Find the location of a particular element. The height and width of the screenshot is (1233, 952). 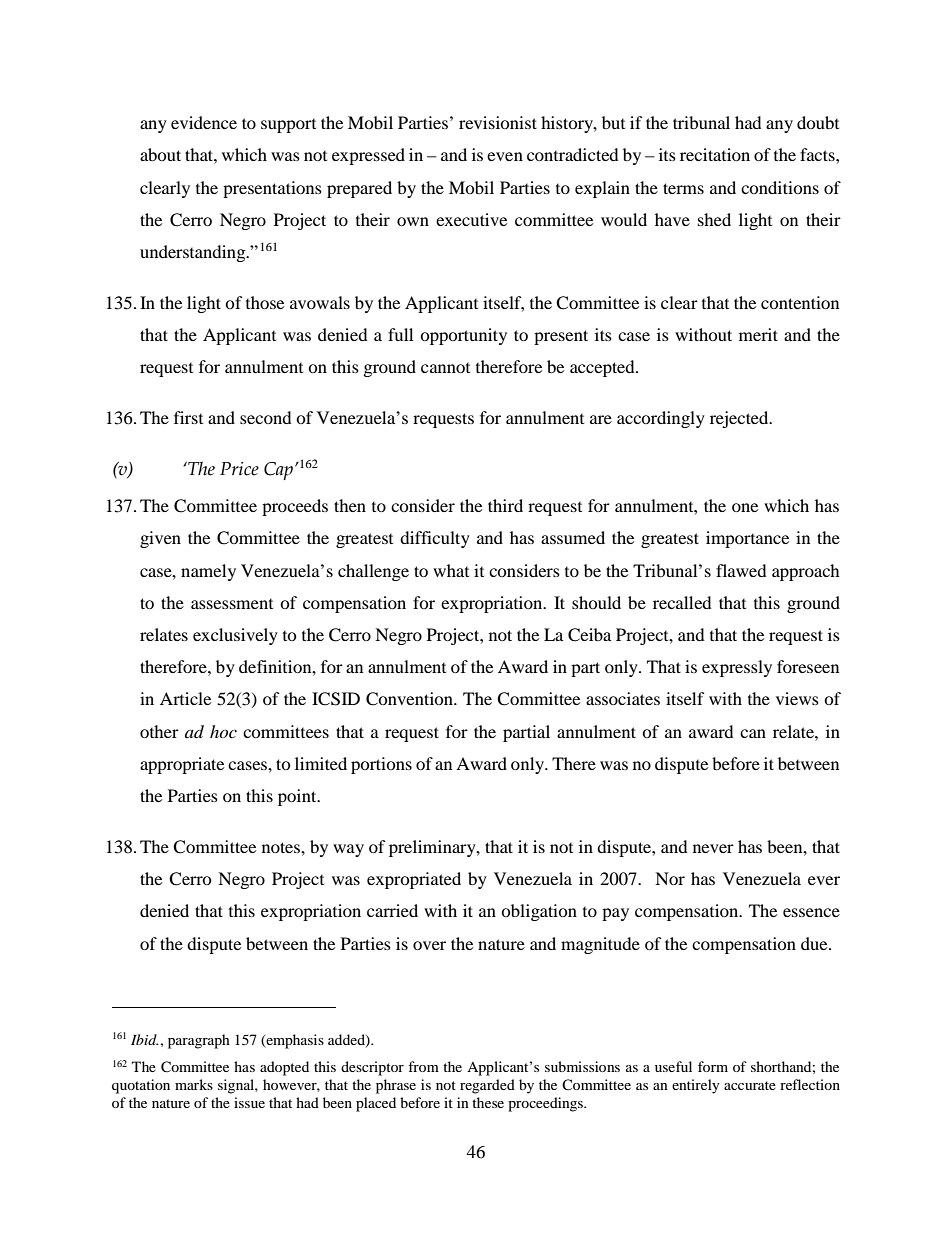

marks is located at coordinates (194, 1084).
